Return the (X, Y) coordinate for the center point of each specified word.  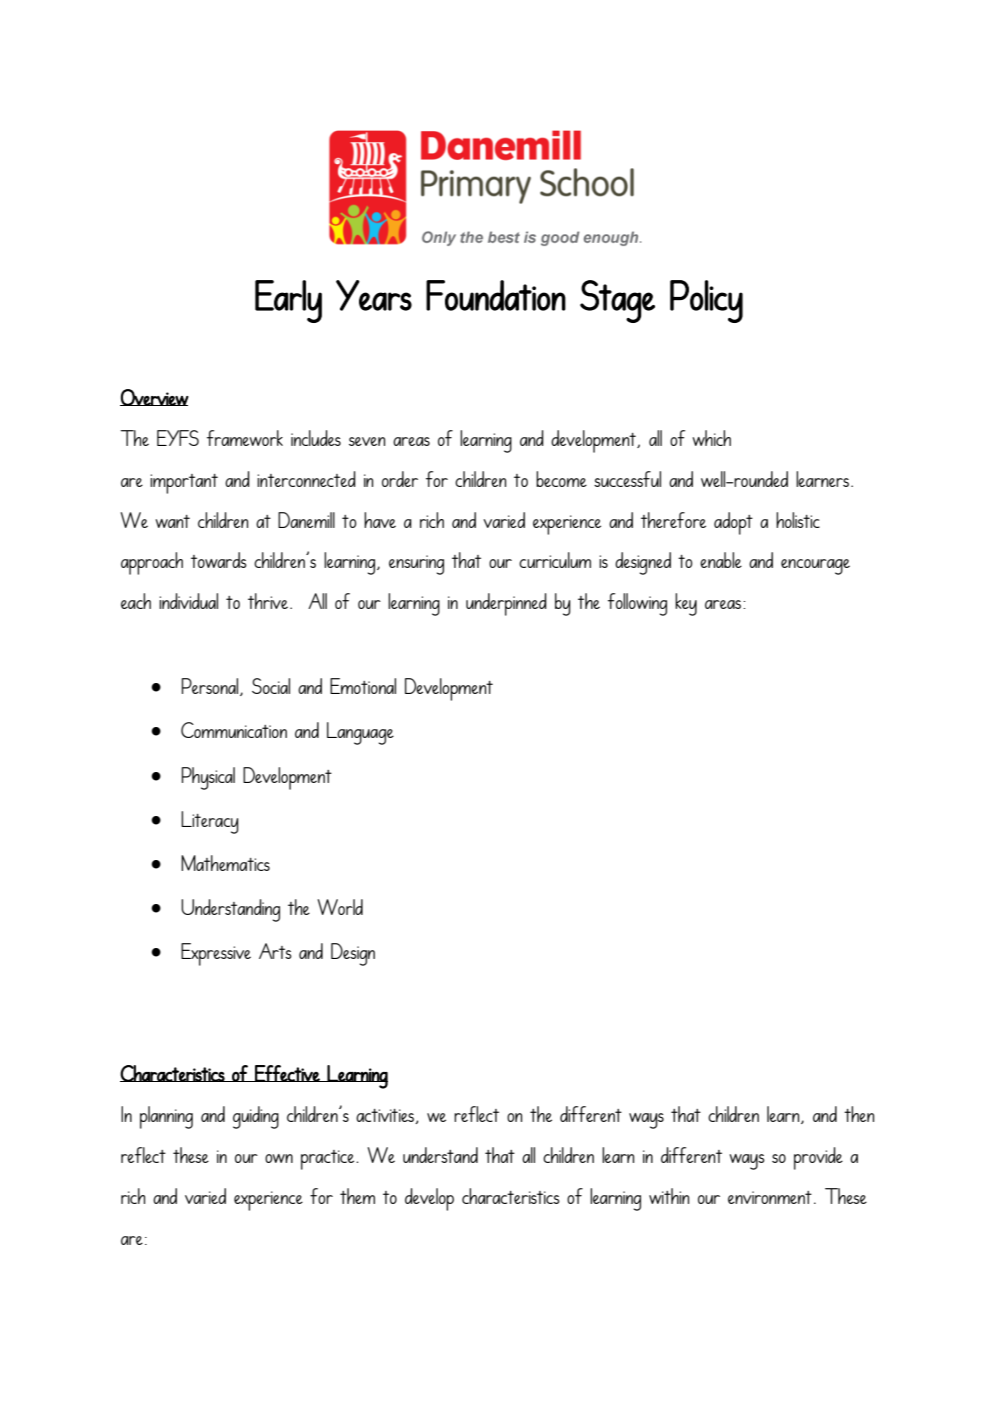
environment (770, 1197)
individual (188, 601)
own (279, 1158)
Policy (706, 301)
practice (329, 1160)
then (859, 1114)
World (340, 907)
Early (288, 301)
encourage (815, 567)
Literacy (210, 822)
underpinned (506, 604)
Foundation (496, 295)
